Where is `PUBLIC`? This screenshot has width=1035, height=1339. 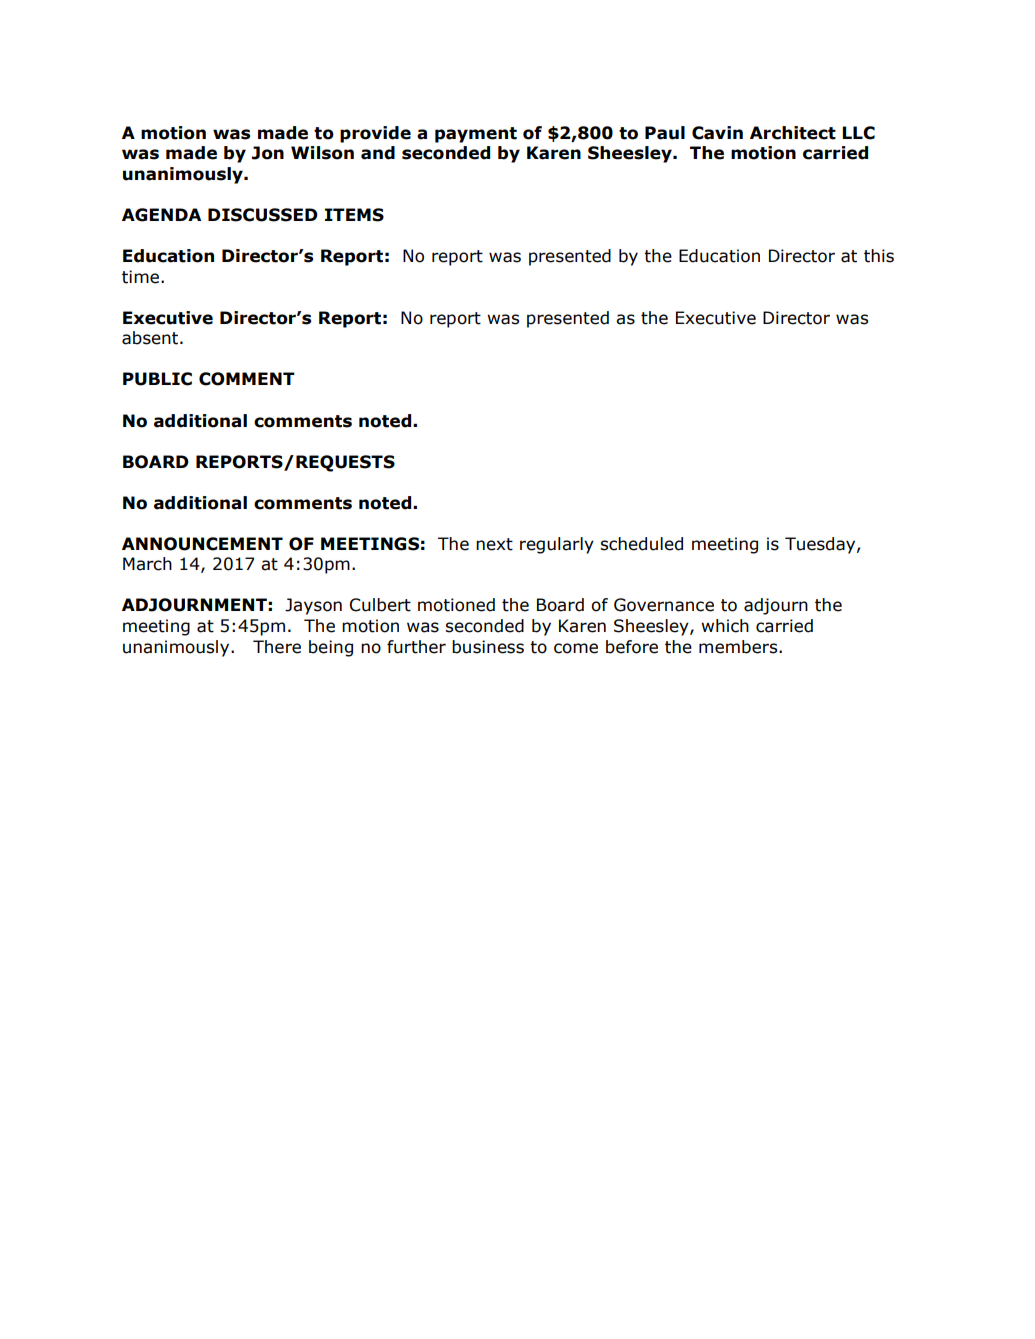
PUBLIC is located at coordinates (157, 379).
